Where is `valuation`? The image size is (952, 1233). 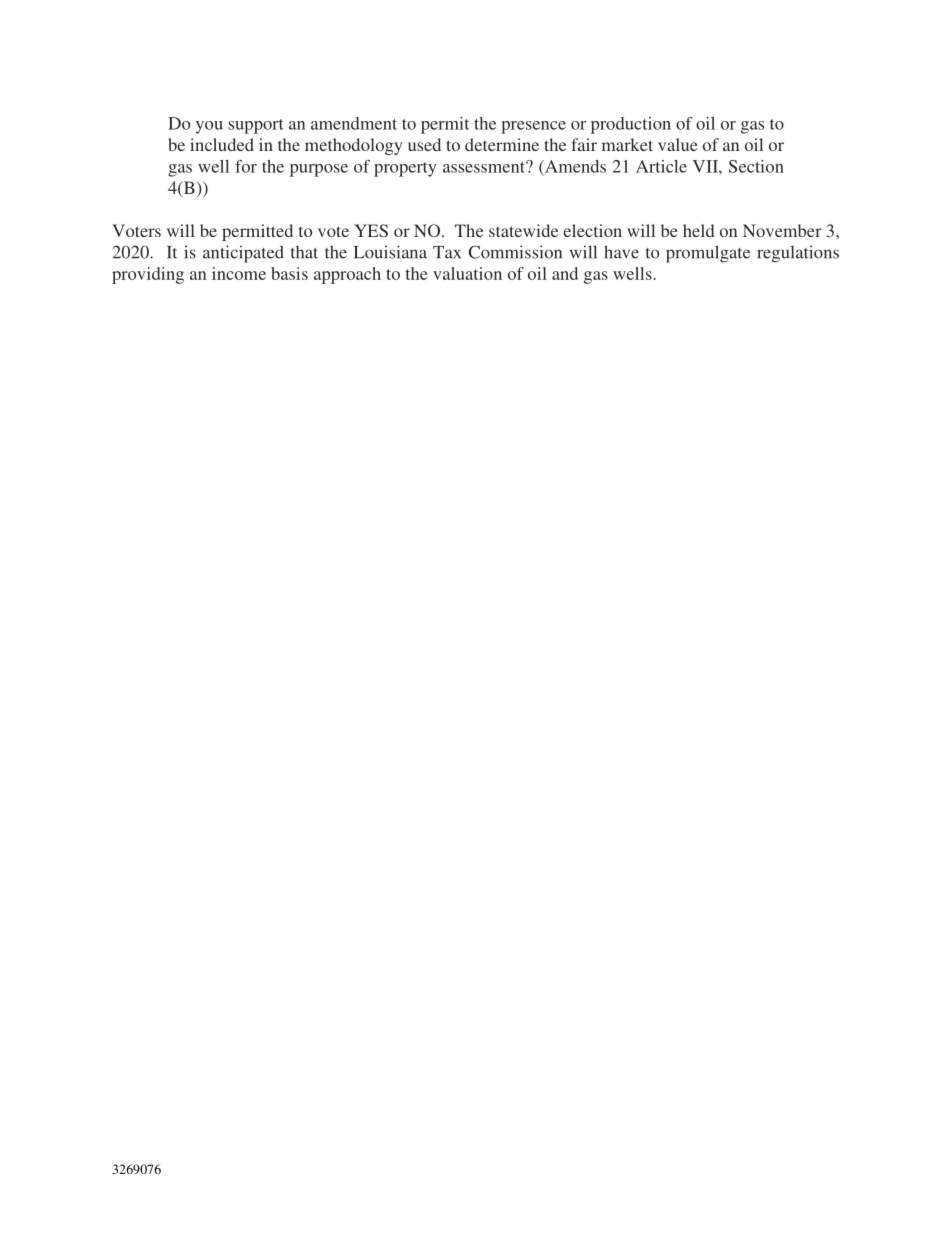
valuation is located at coordinates (467, 273).
